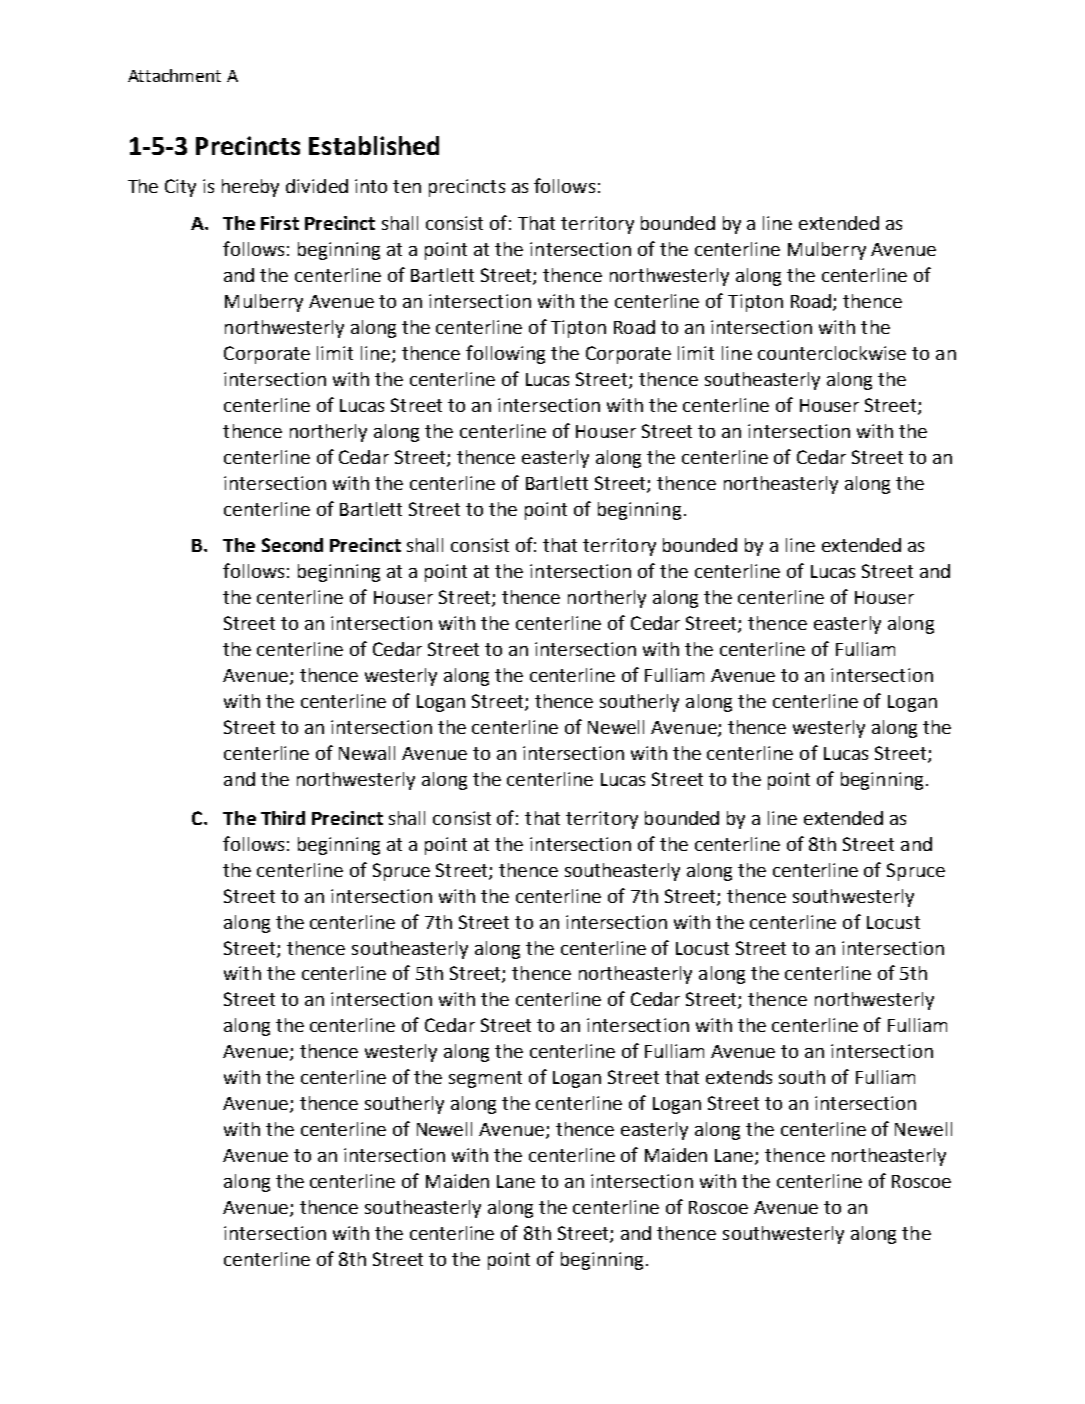 The width and height of the document is (1085, 1404). Describe the element at coordinates (505, 354) in the document. I see `following` at that location.
